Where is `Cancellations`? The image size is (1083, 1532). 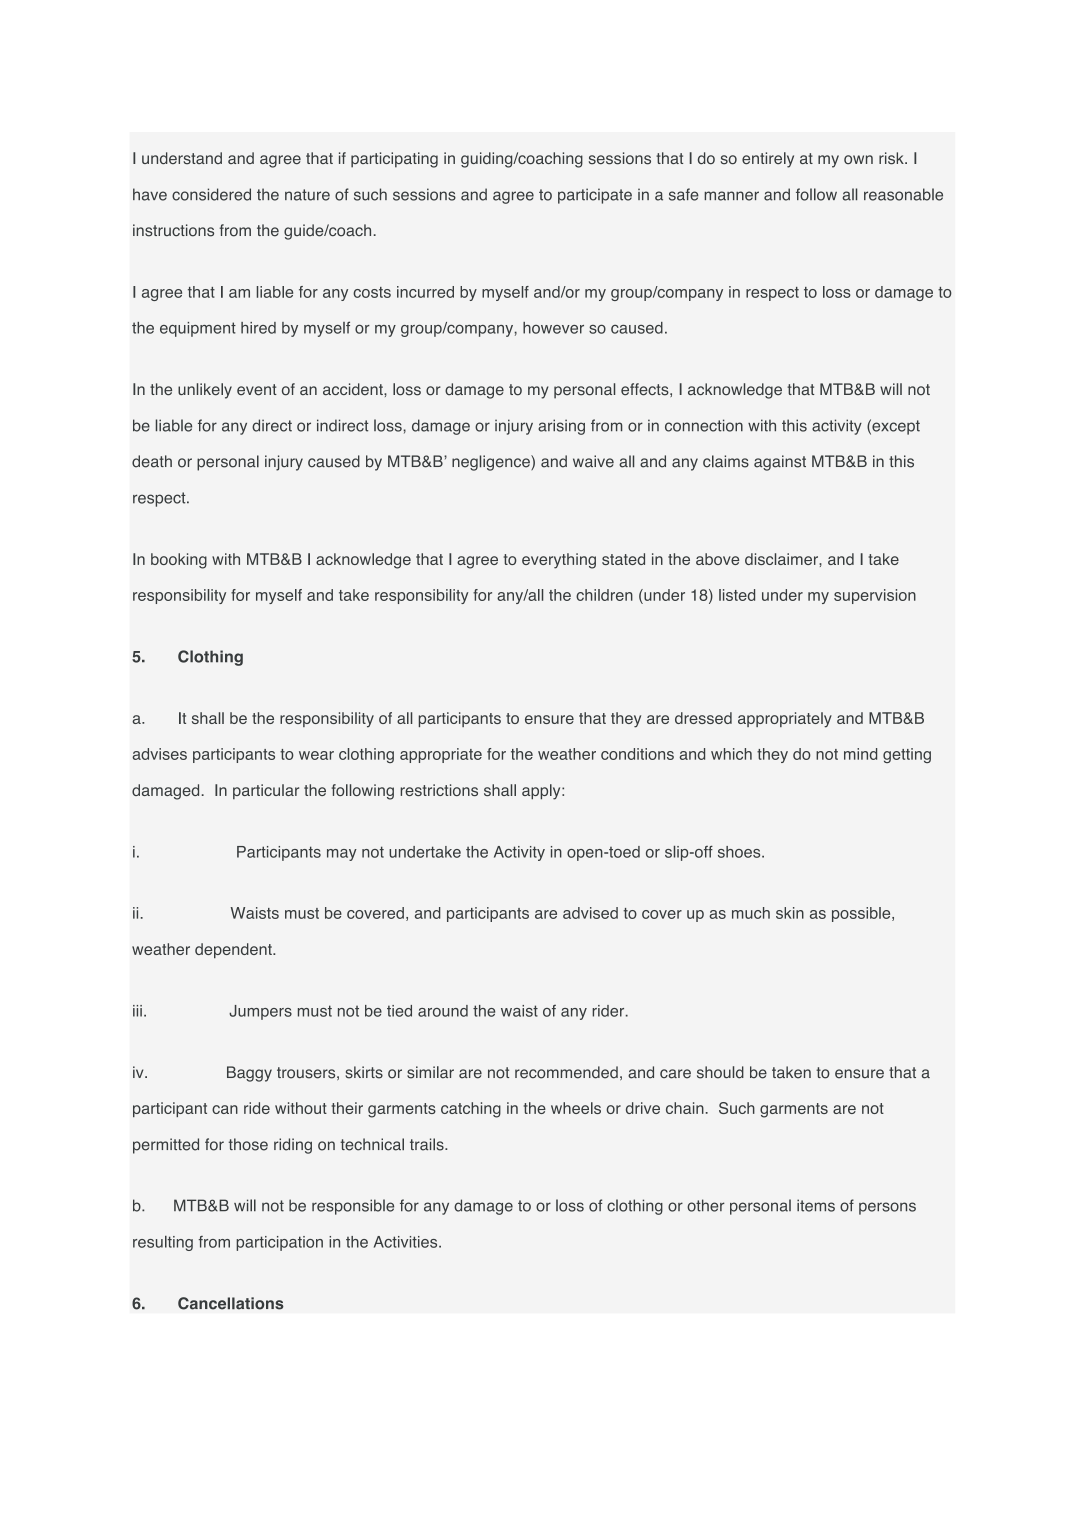 Cancellations is located at coordinates (231, 1303).
